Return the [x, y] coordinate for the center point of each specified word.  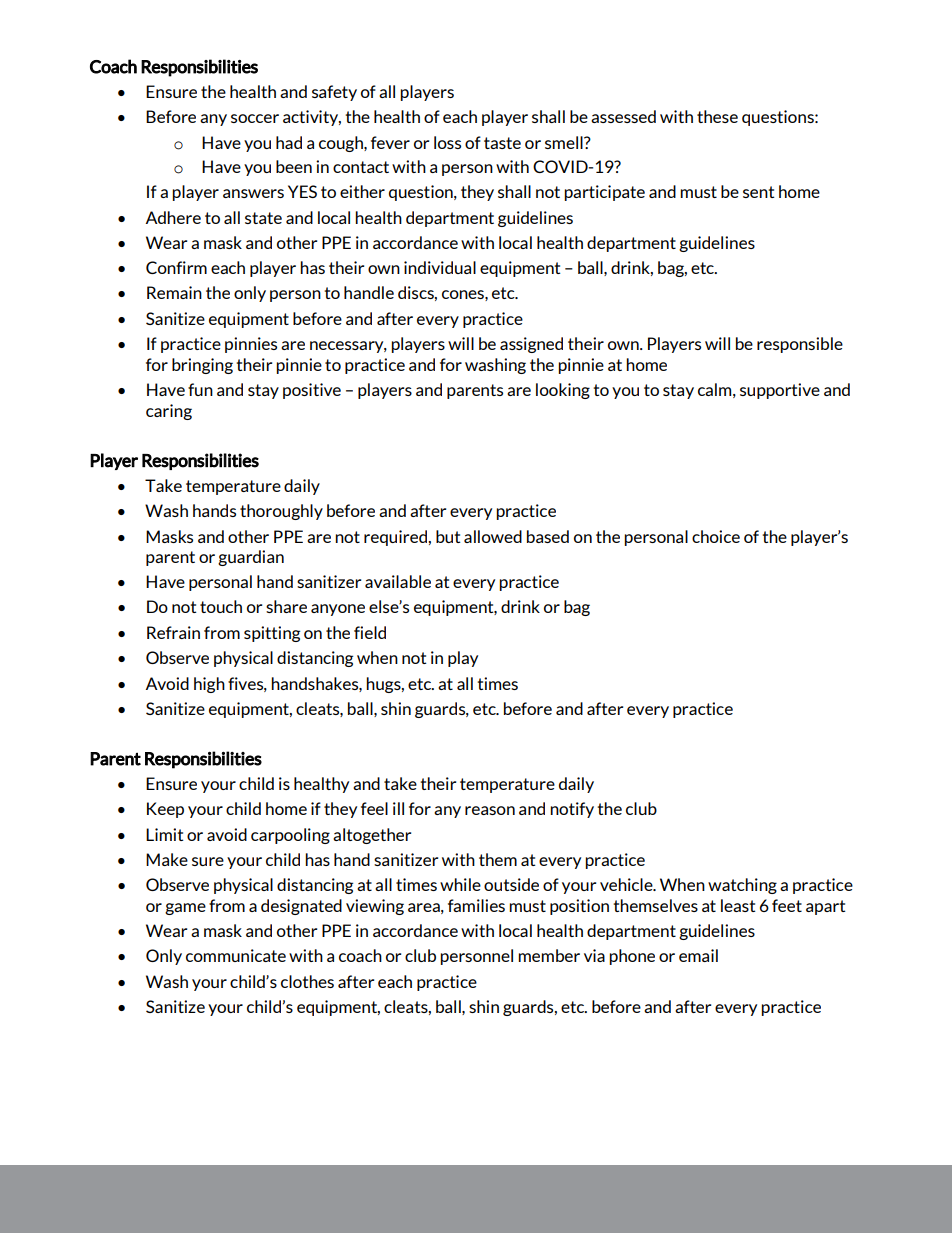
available [398, 581]
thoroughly [281, 512]
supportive [780, 391]
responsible [800, 345]
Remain [174, 292]
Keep [165, 810]
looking [563, 391]
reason [490, 810]
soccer [255, 118]
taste [502, 143]
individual [440, 267]
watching [742, 886]
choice [716, 536]
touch [221, 606]
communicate [236, 955]
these [717, 116]
